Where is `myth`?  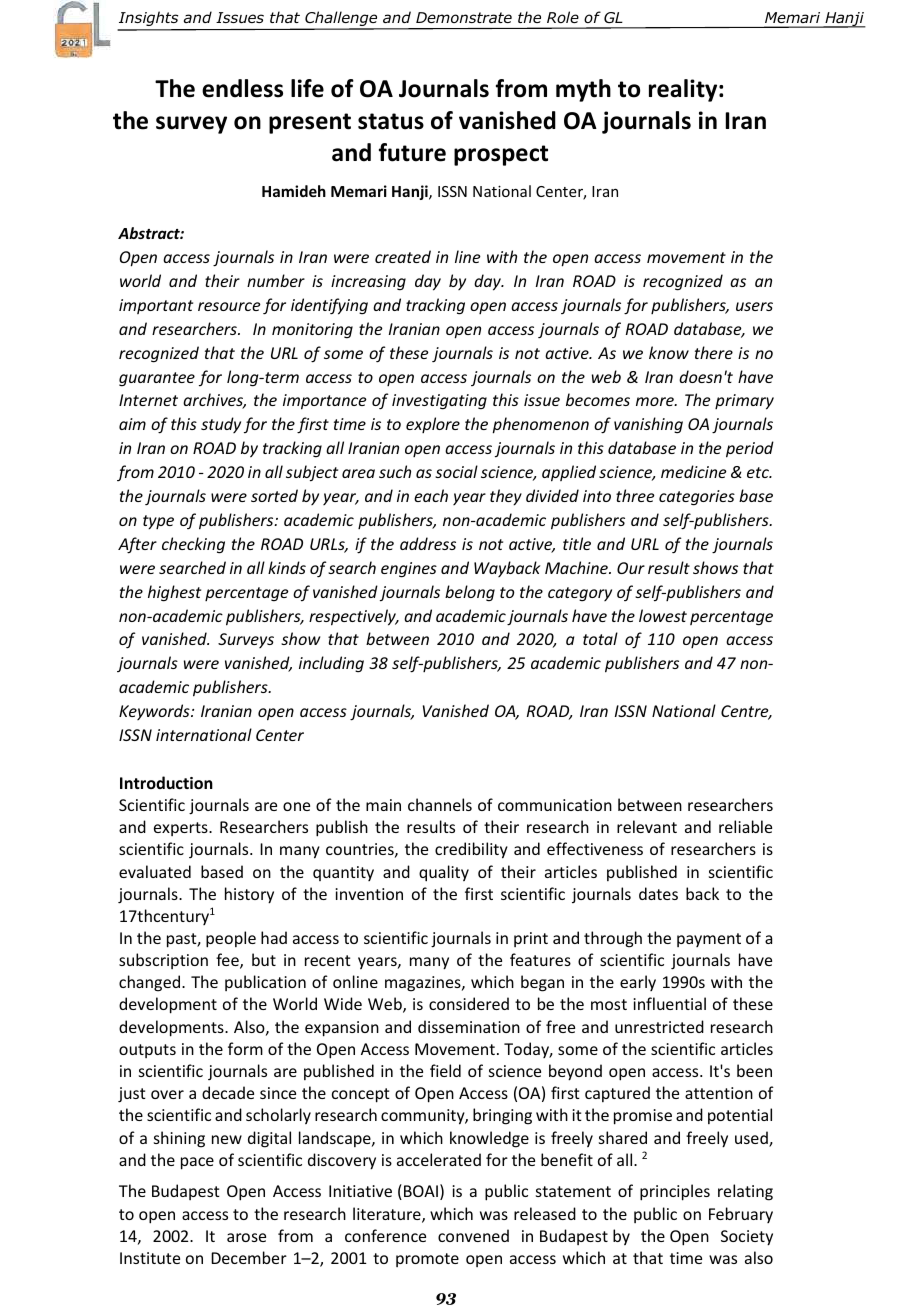
myth is located at coordinates (583, 90).
